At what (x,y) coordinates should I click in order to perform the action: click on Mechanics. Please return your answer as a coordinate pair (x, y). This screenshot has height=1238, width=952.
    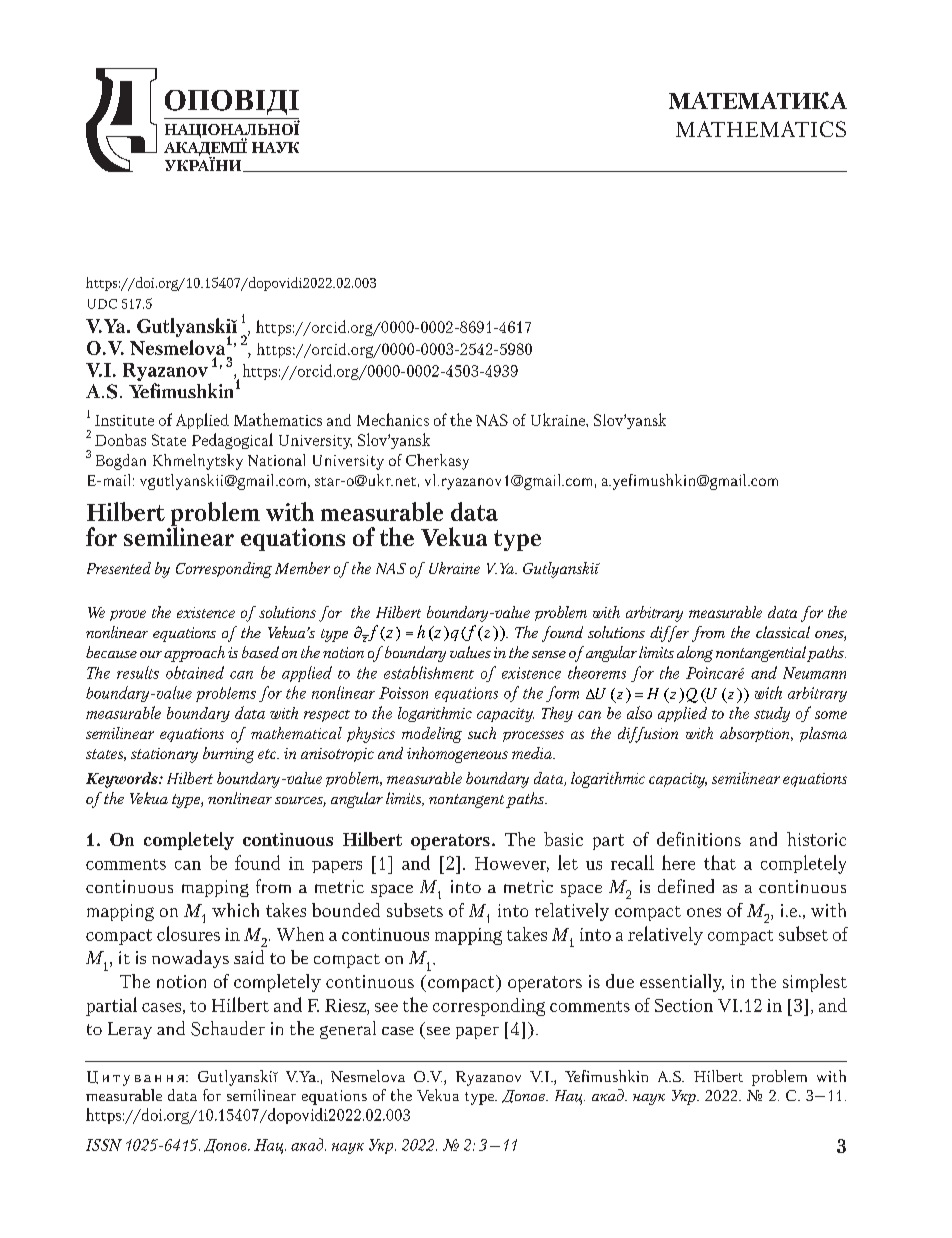
    Looking at the image, I should click on (393, 419).
